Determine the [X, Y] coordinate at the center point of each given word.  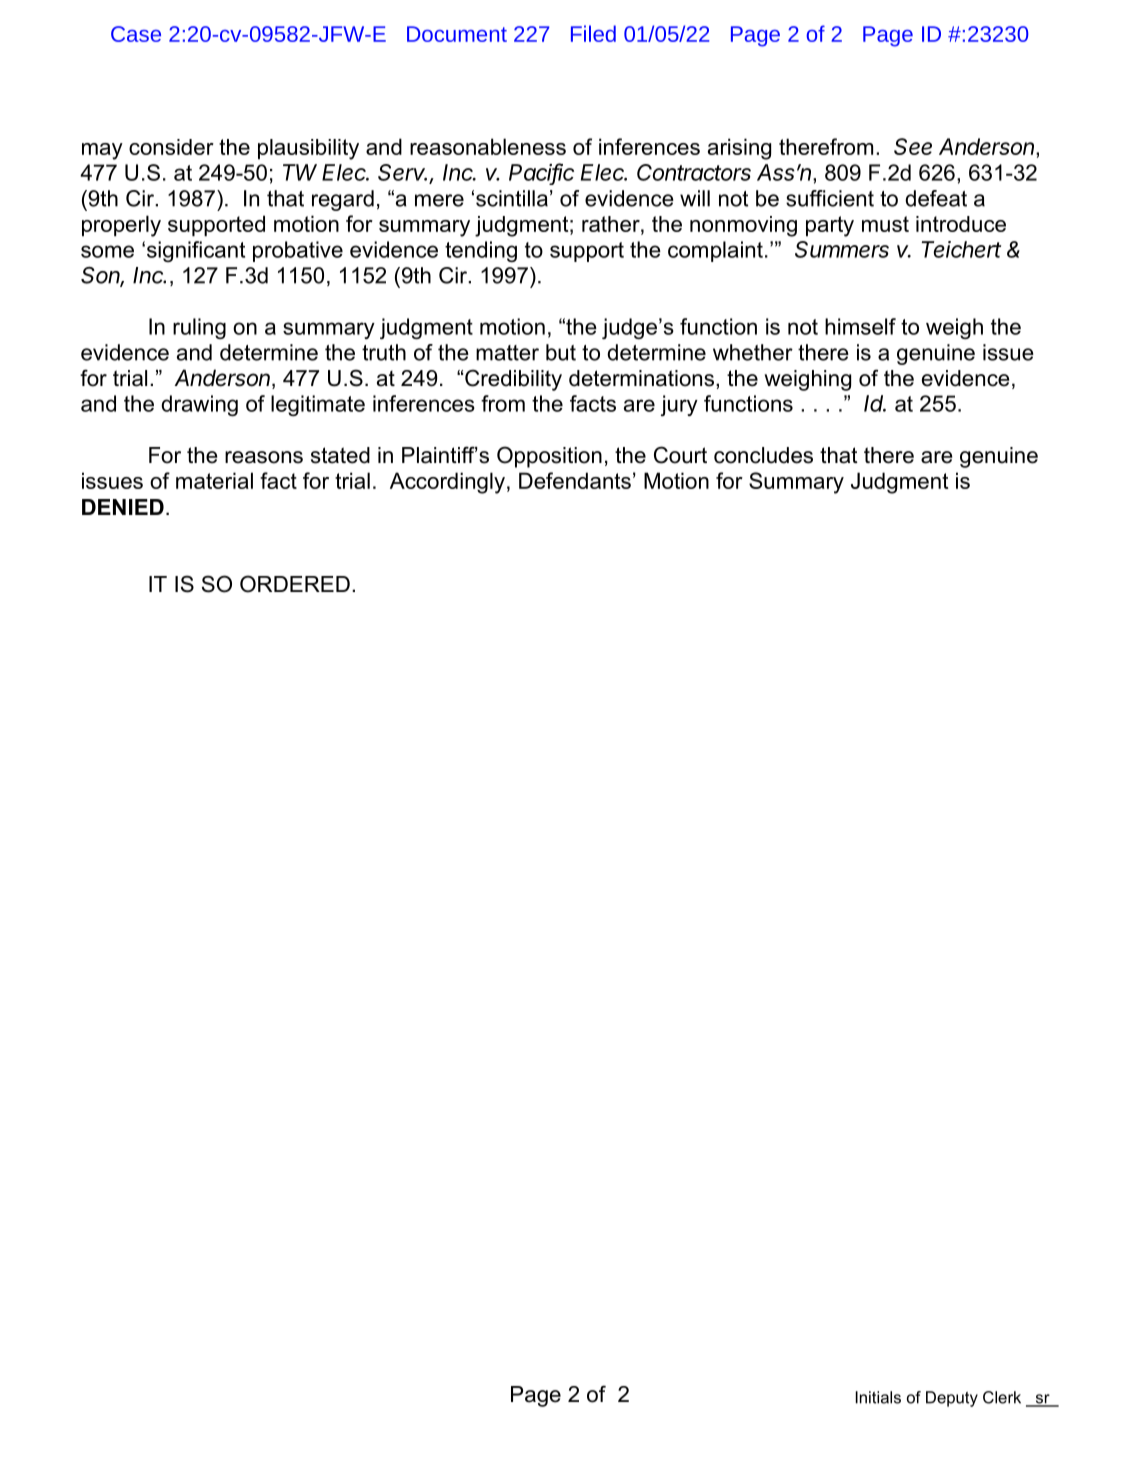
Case [136, 34]
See [913, 146]
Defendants [575, 480]
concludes [763, 455]
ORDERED [295, 584]
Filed [593, 33]
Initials [878, 1397]
